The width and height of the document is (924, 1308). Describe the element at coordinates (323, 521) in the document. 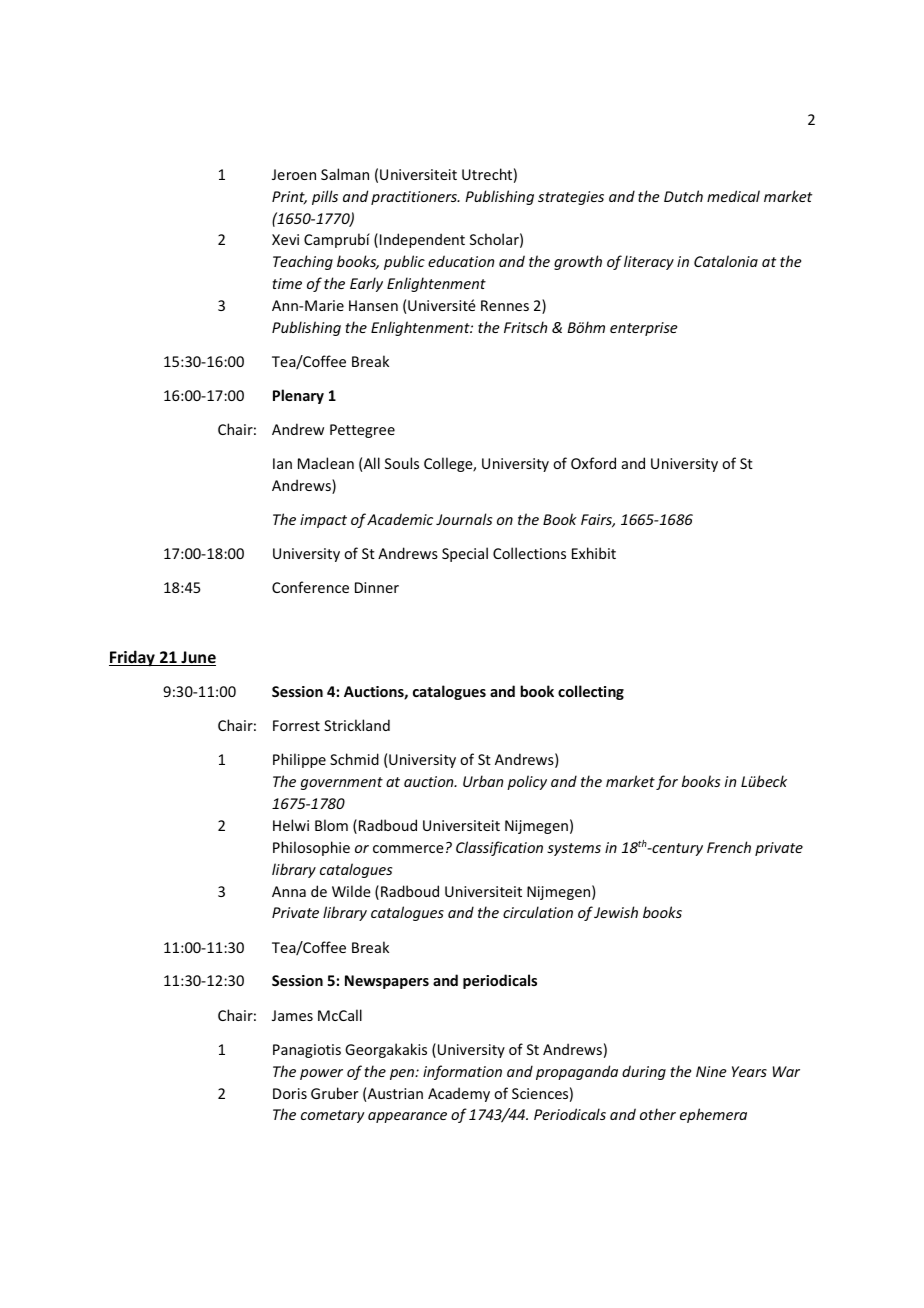

I see `impact` at that location.
